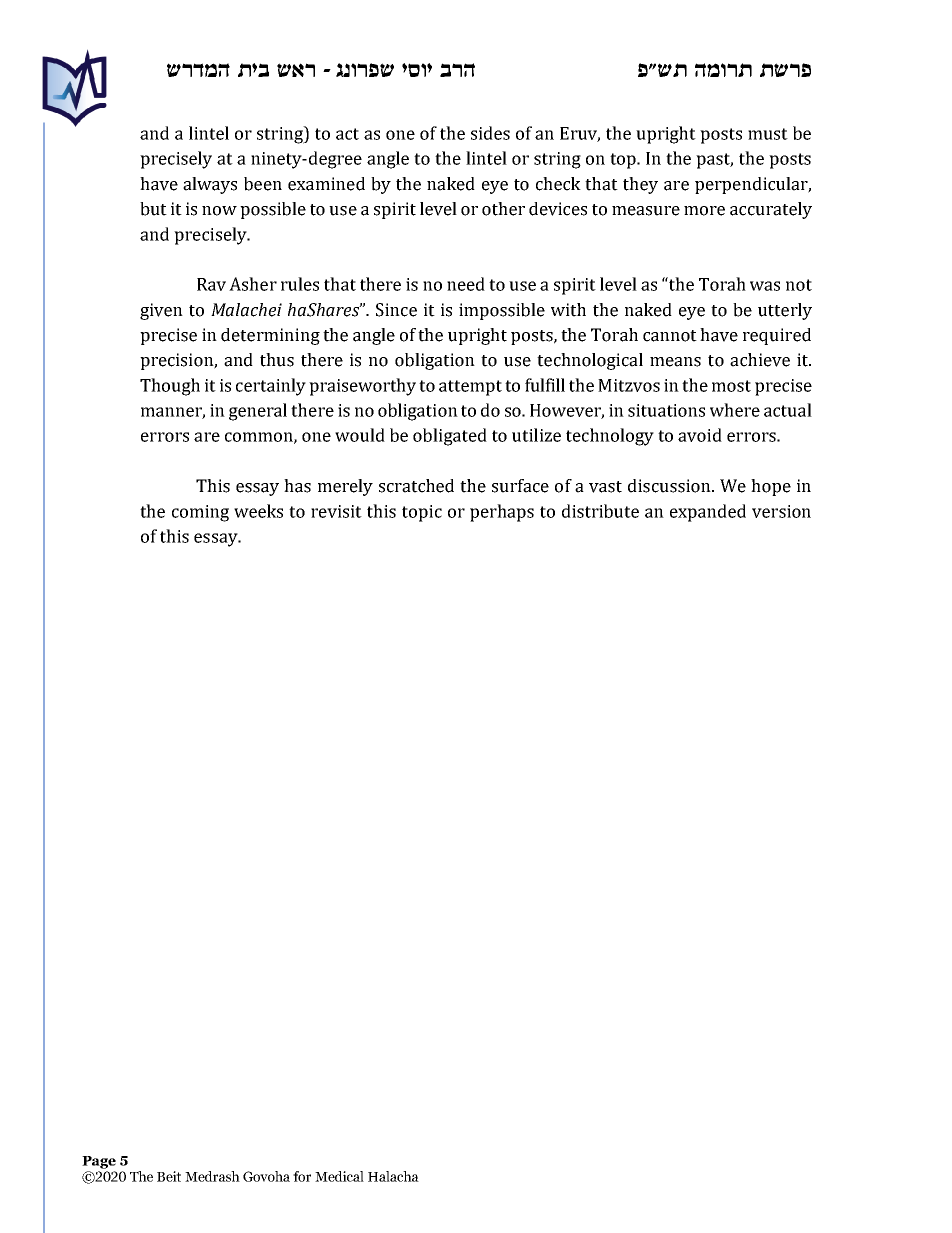 This page has width=952, height=1233. I want to click on topic, so click(422, 513).
